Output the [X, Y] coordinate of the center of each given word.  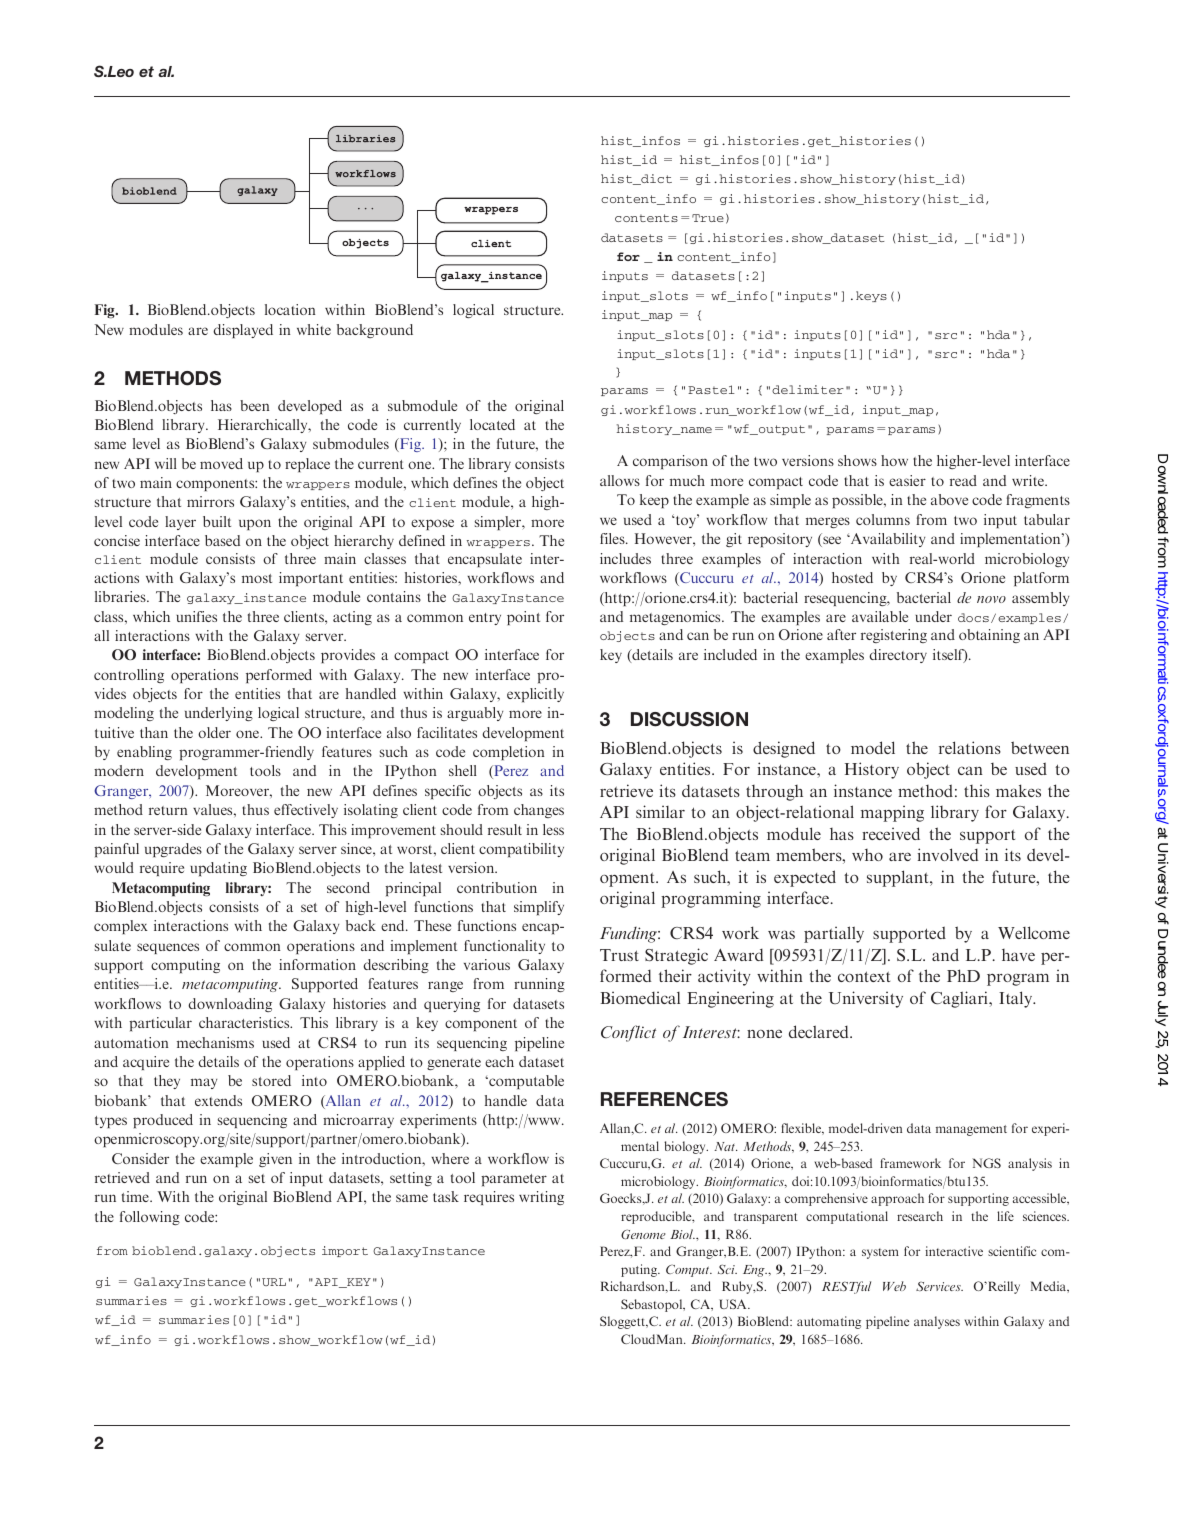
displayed [243, 331]
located [492, 424]
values [214, 809]
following [150, 1218]
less [553, 829]
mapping [892, 813]
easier [907, 480]
